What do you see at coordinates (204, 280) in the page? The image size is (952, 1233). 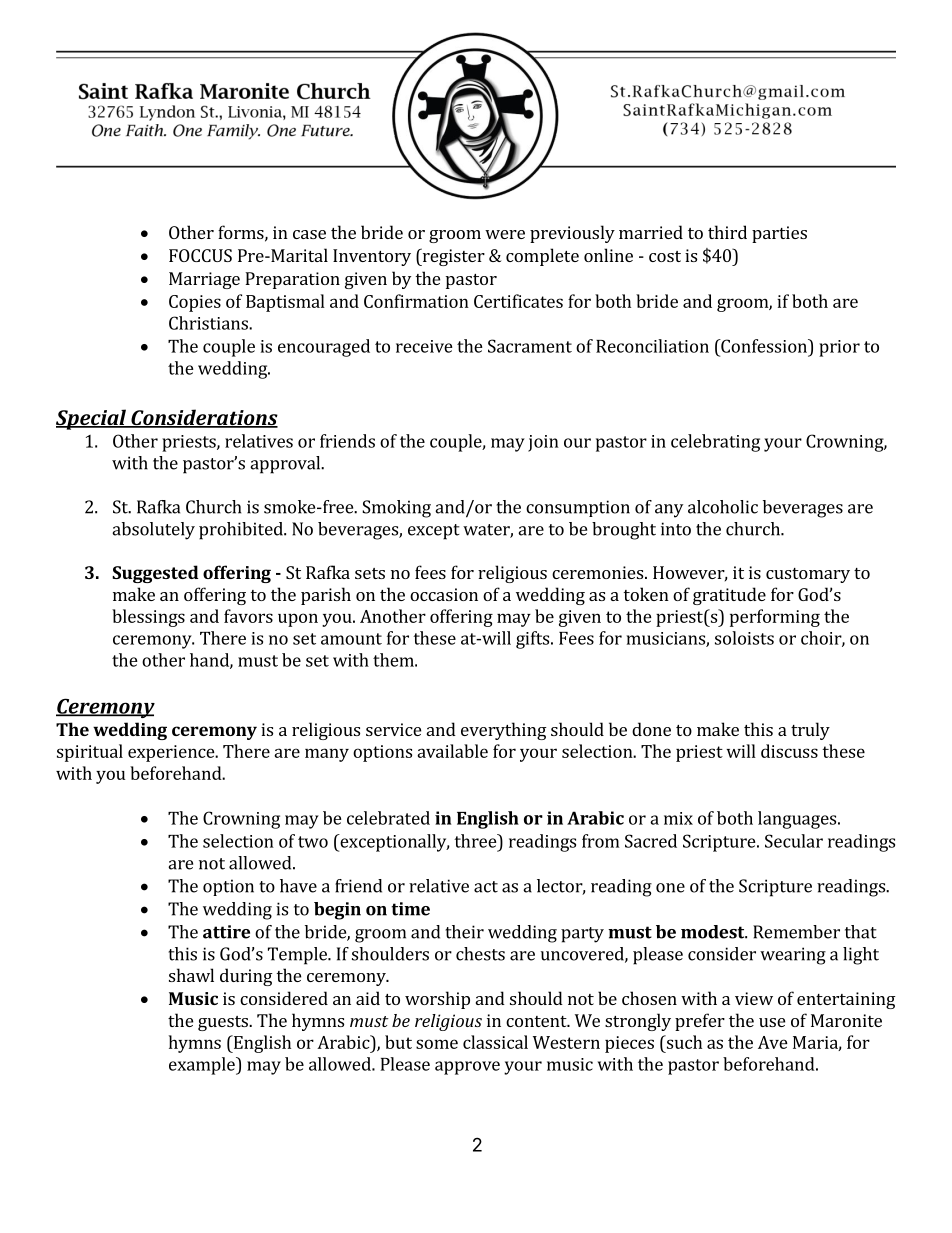 I see `Marriage` at bounding box center [204, 280].
